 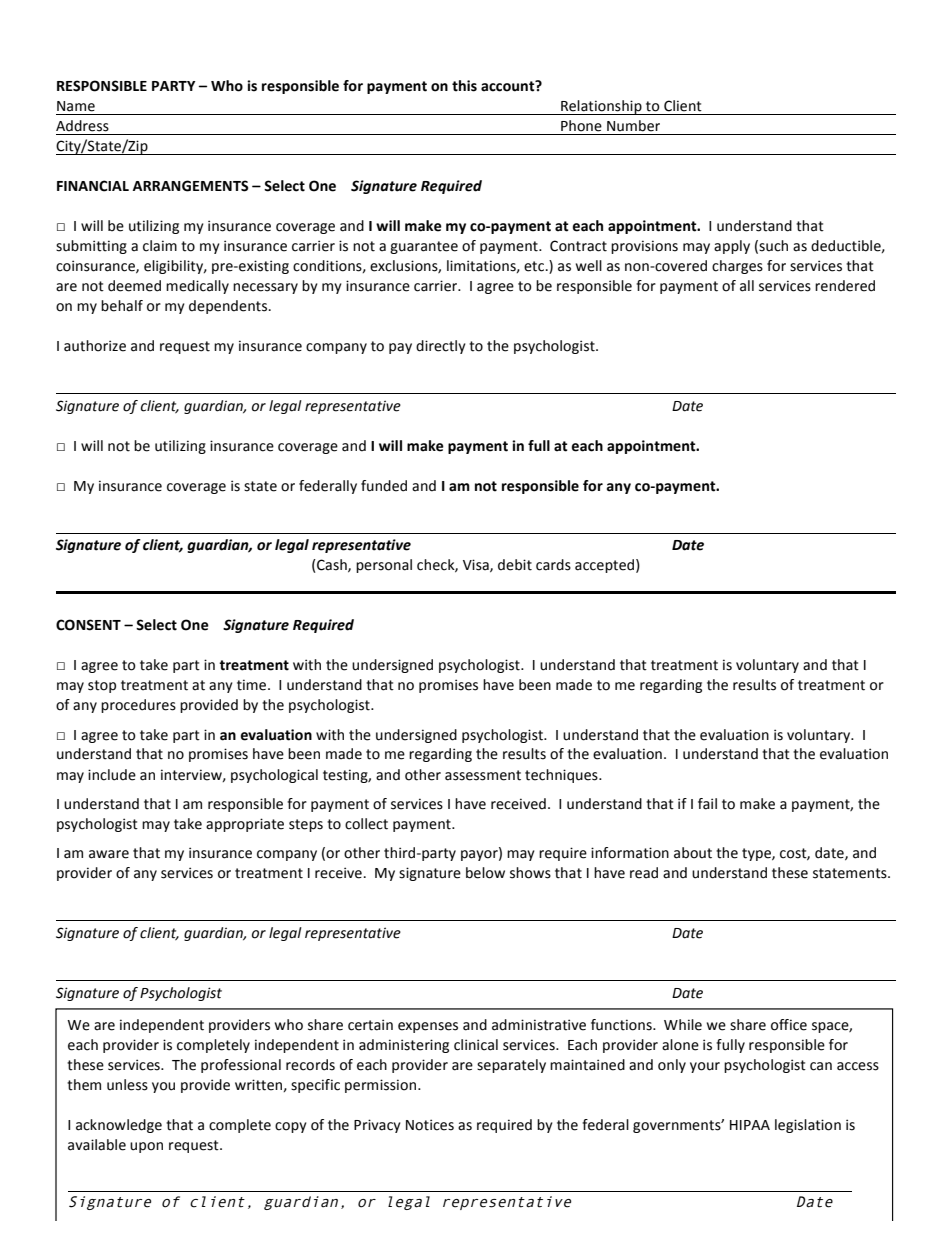 What do you see at coordinates (553, 565) in the page?
I see `cards` at bounding box center [553, 565].
